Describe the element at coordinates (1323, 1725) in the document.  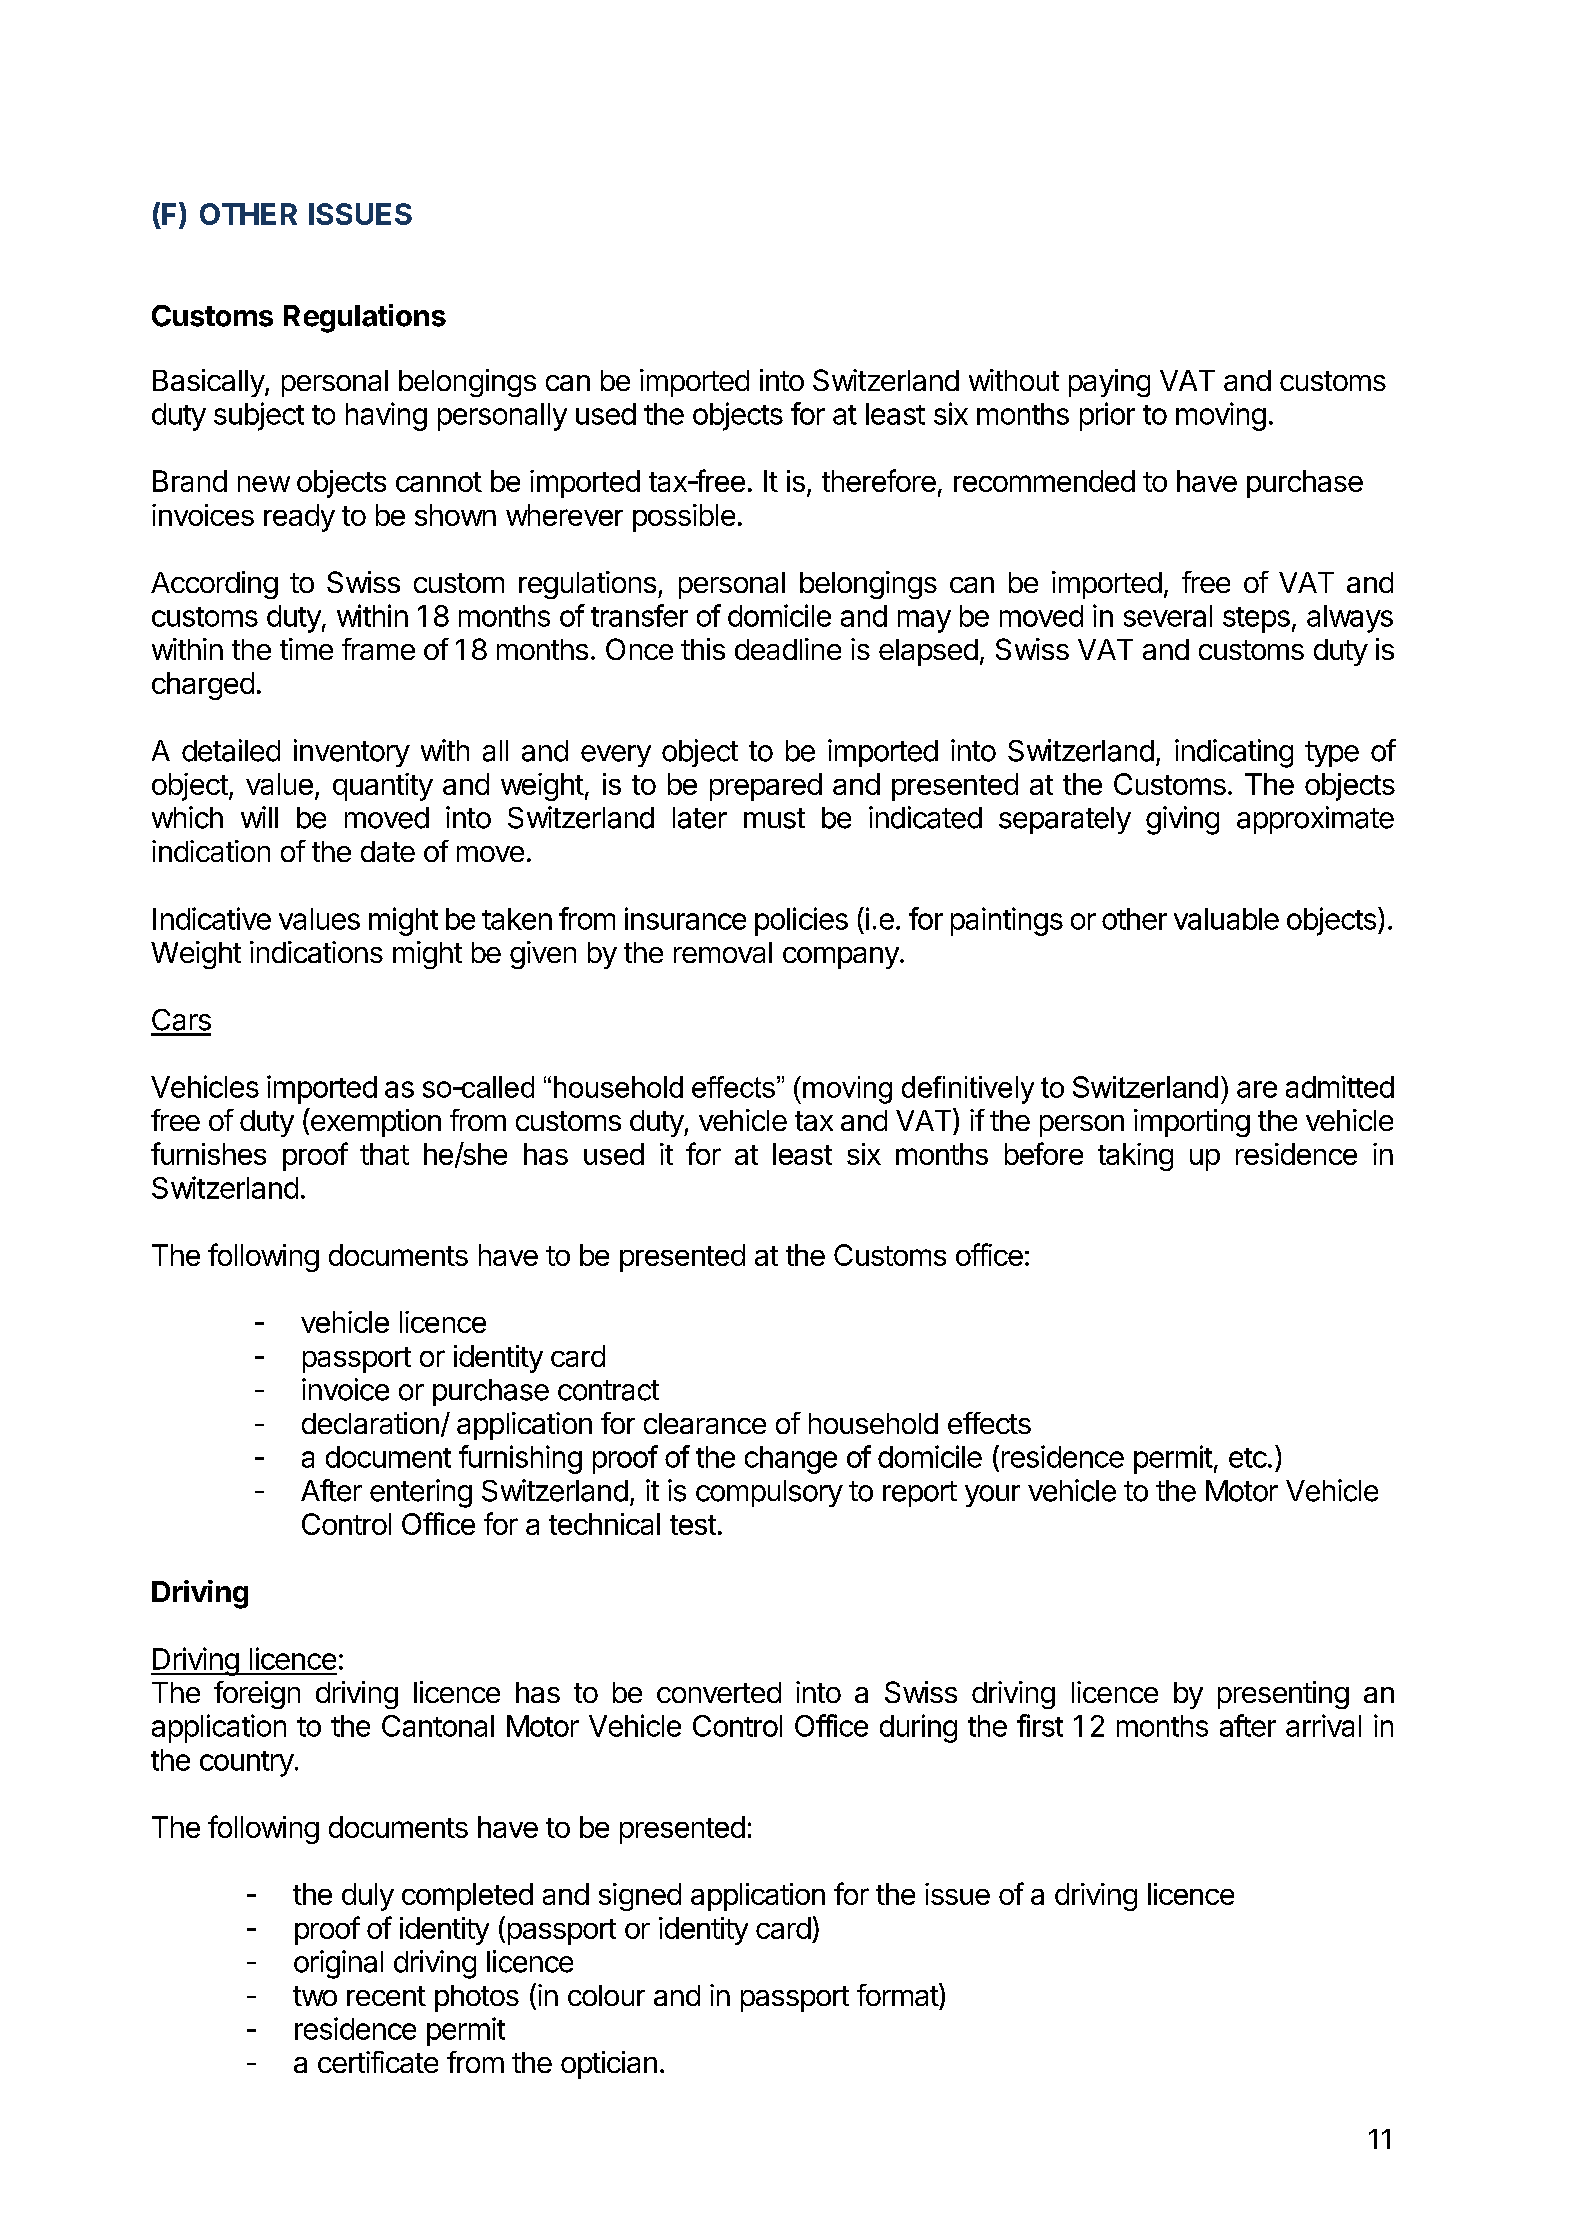
I see `arrival` at that location.
